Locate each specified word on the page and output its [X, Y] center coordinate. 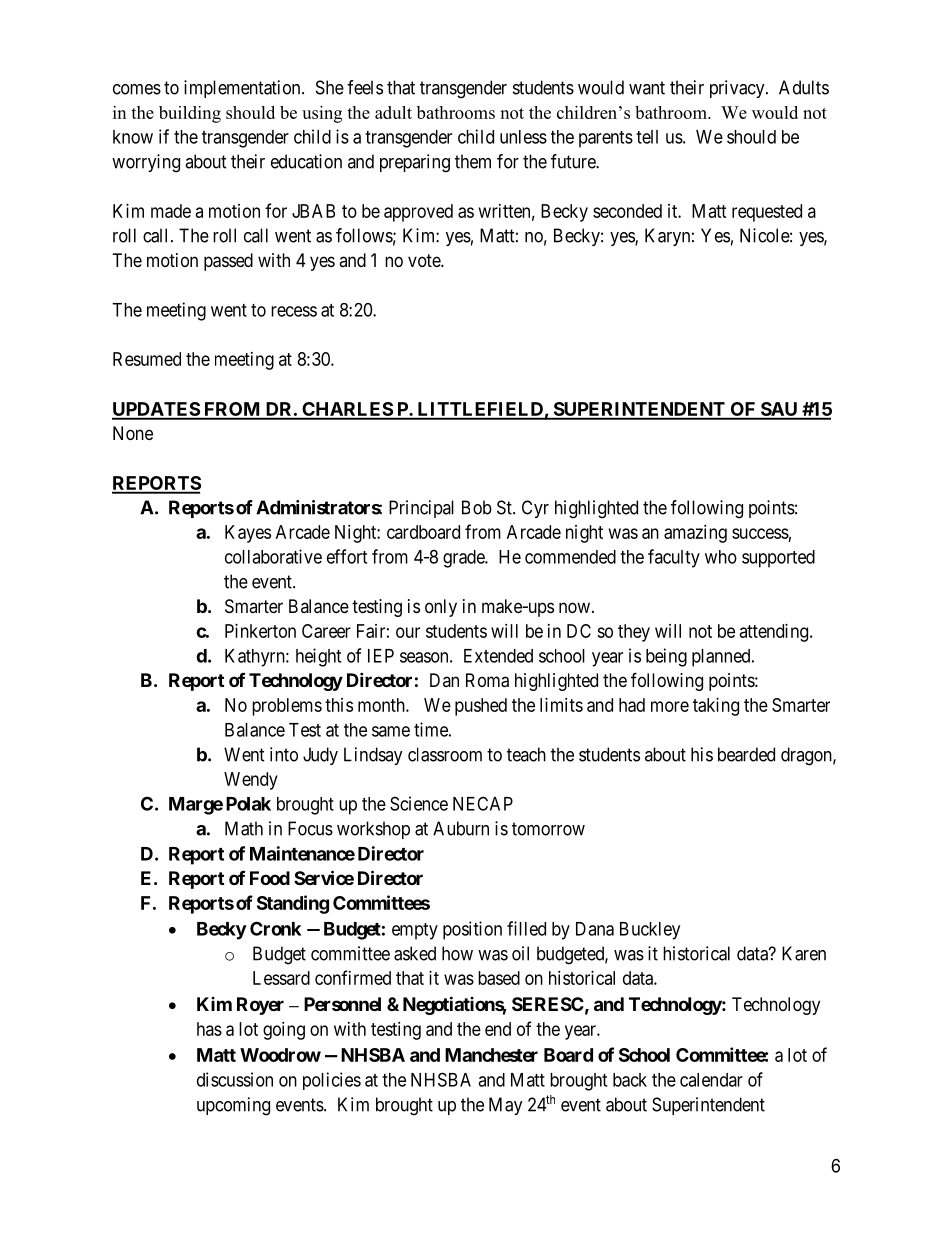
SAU [779, 410]
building [190, 114]
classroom [445, 754]
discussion [235, 1079]
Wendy [251, 781]
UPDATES [156, 410]
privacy [738, 89]
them [473, 161]
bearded [746, 754]
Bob [477, 507]
